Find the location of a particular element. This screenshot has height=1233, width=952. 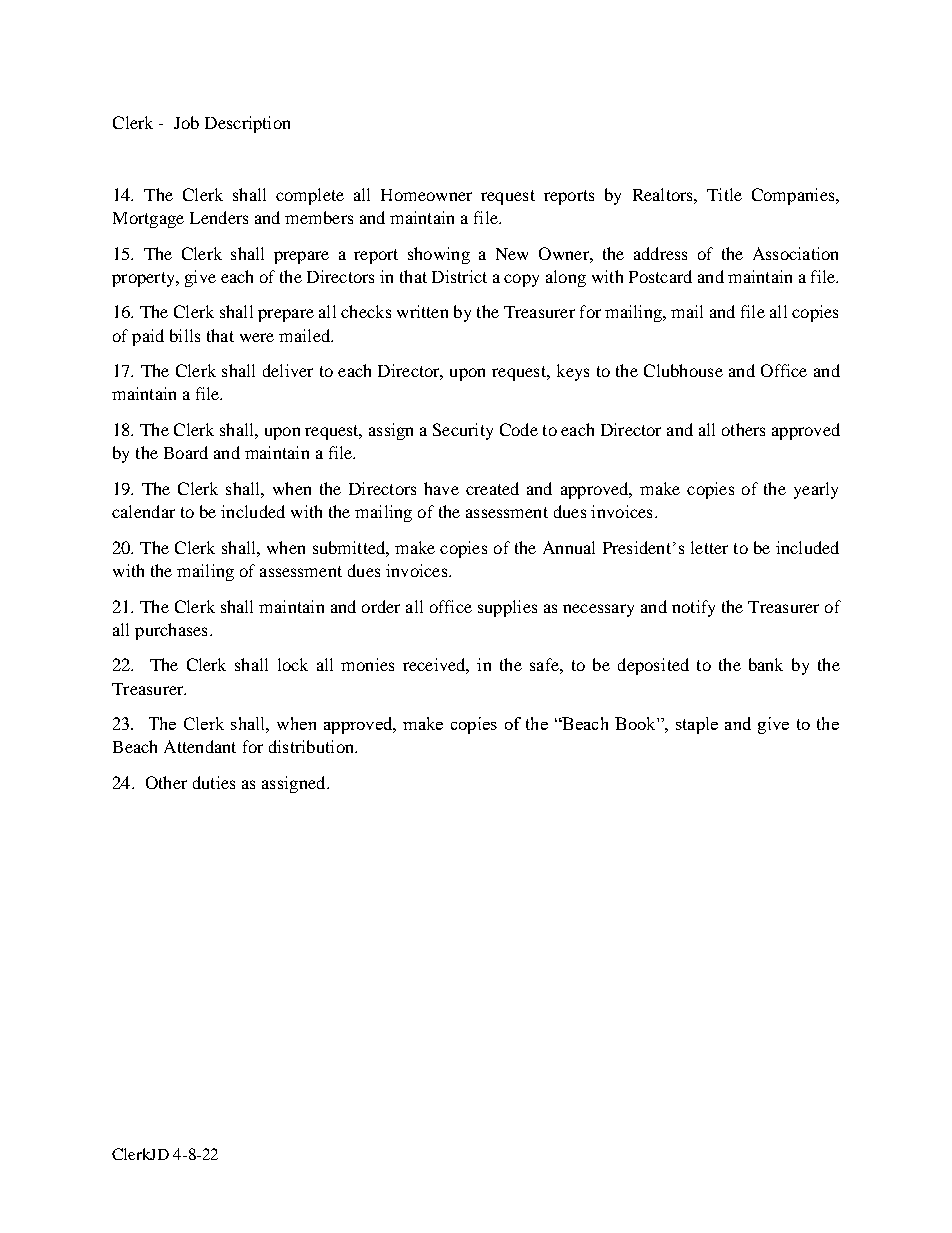

complete is located at coordinates (310, 196).
